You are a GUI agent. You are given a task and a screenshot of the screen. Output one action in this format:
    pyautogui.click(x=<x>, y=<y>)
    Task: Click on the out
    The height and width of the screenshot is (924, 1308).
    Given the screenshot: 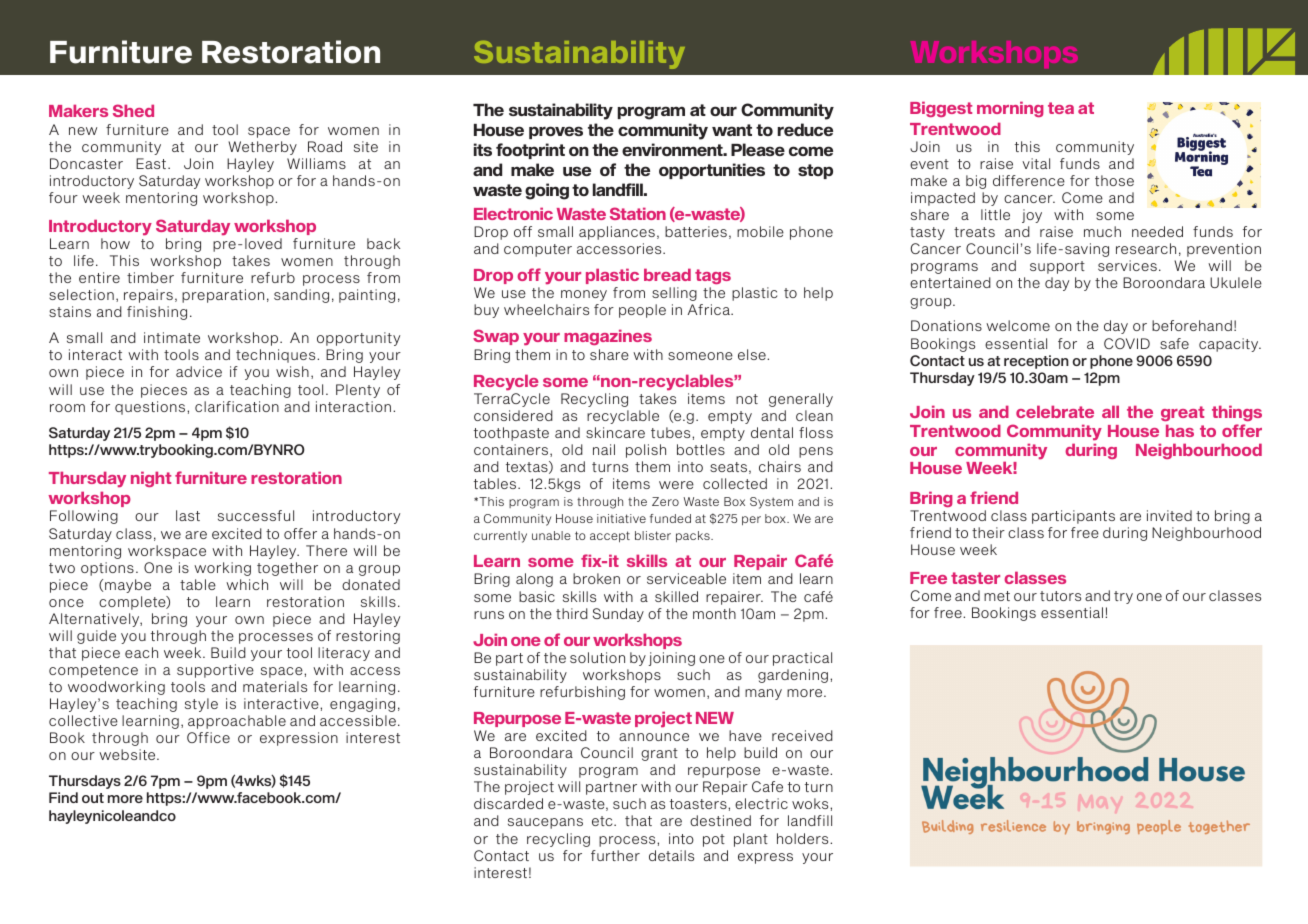 What is the action you would take?
    pyautogui.click(x=93, y=798)
